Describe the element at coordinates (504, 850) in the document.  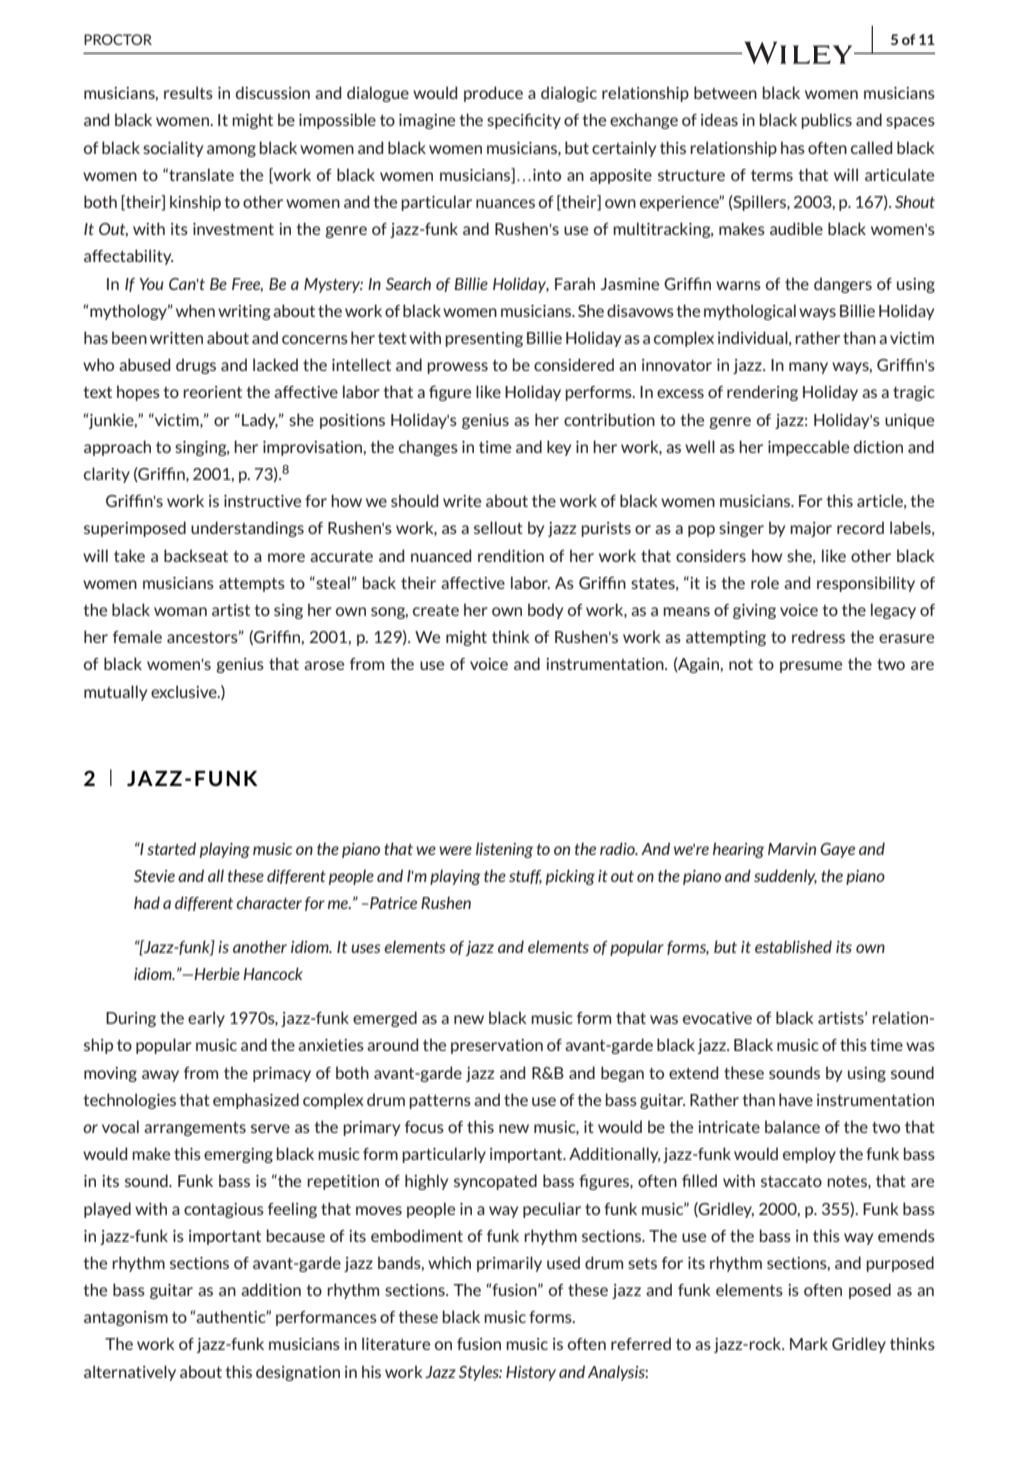
I see `listening` at that location.
